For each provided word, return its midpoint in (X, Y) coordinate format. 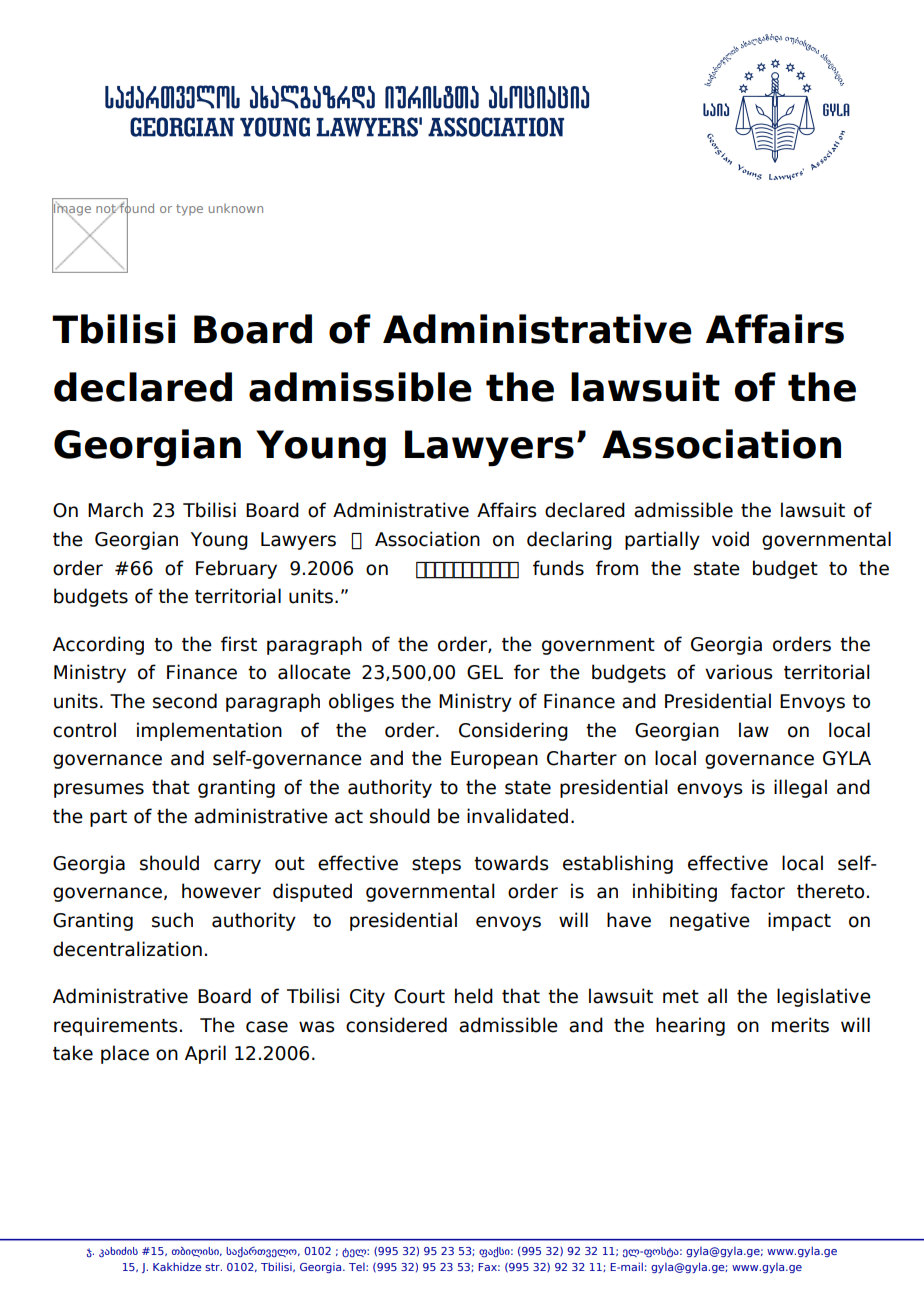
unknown (236, 208)
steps (436, 865)
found (136, 208)
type (189, 210)
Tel (358, 1267)
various (739, 672)
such (172, 920)
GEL (485, 672)
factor (757, 891)
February (236, 569)
